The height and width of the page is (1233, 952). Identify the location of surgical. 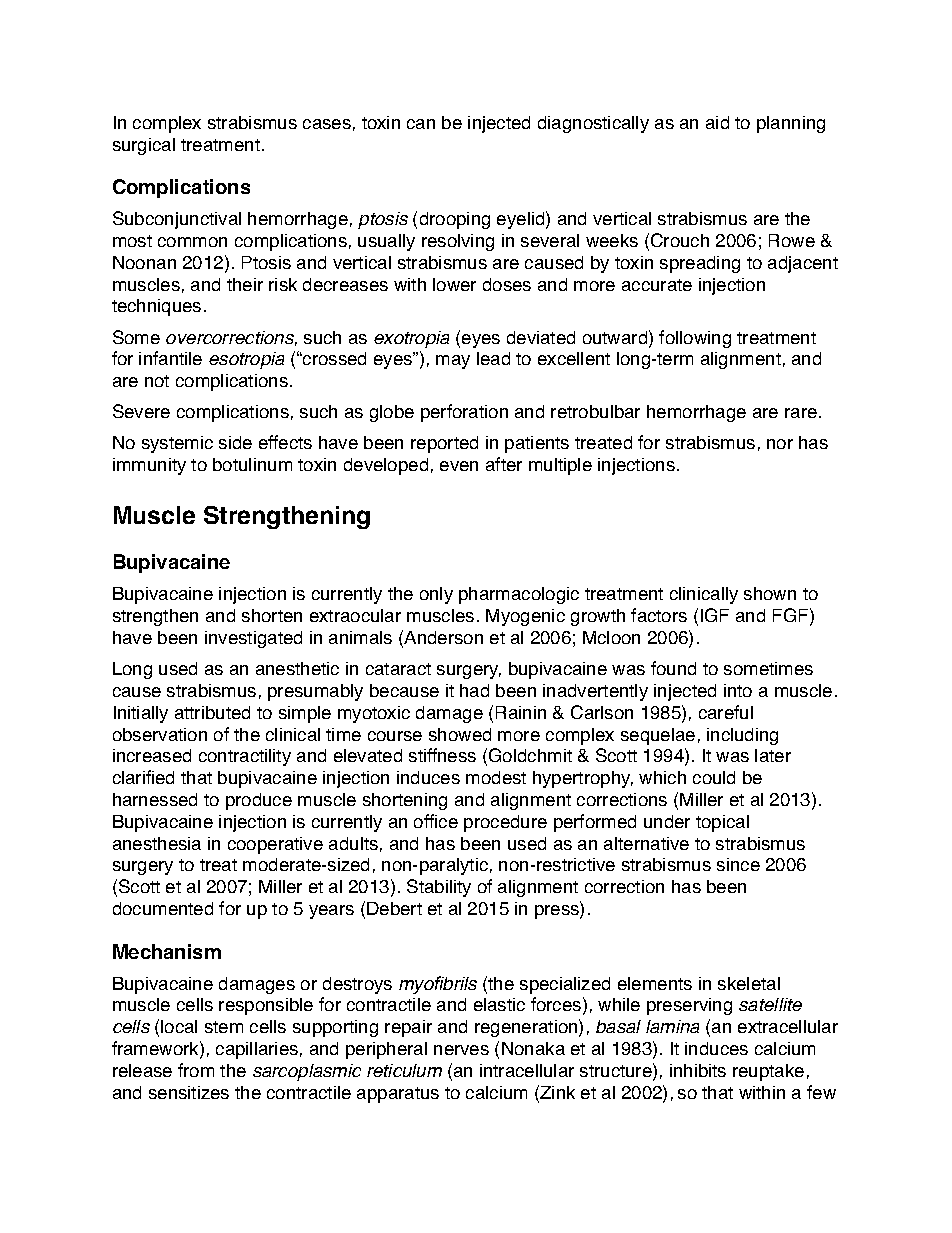
(144, 146).
